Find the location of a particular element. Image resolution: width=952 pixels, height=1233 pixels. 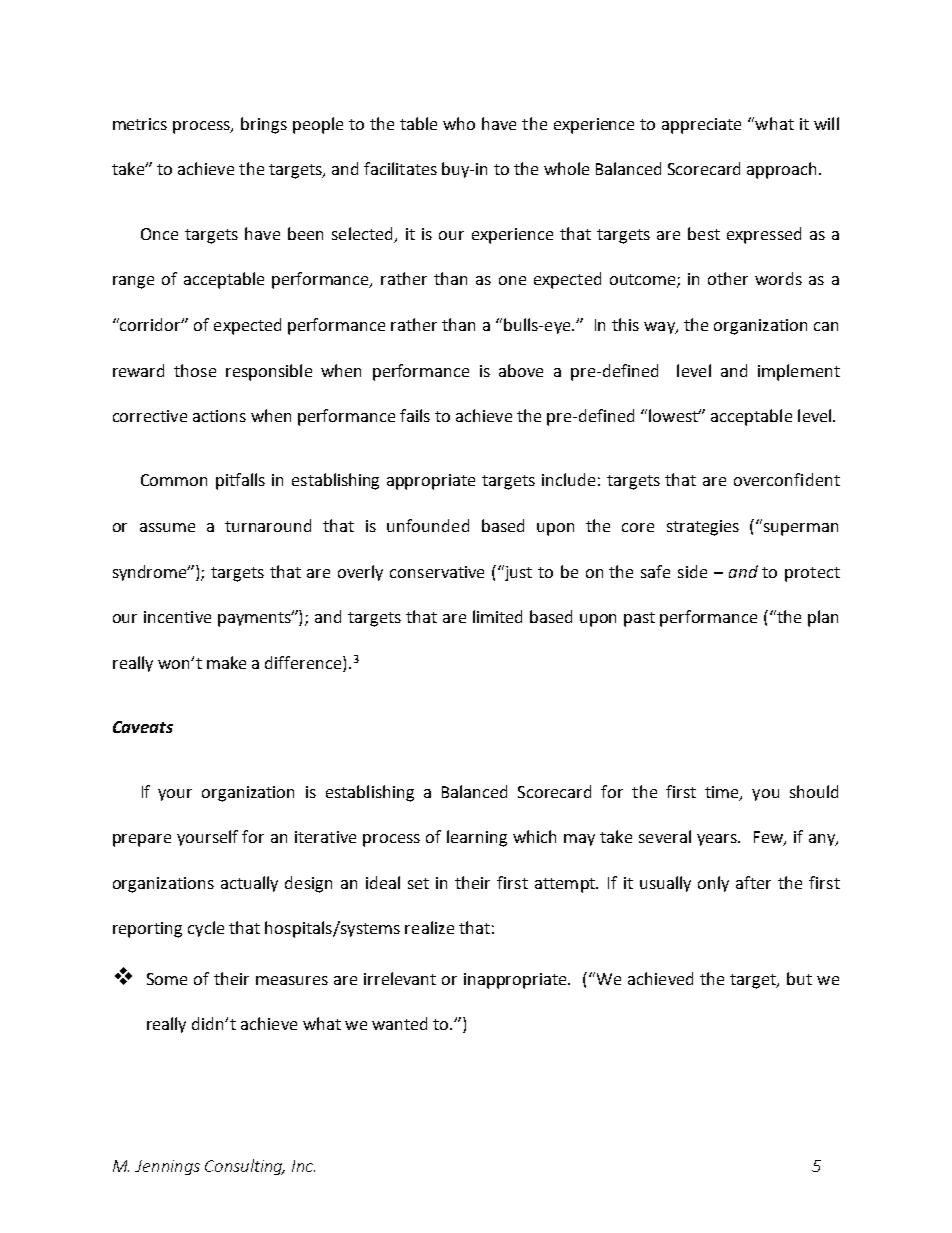

make is located at coordinates (226, 662).
